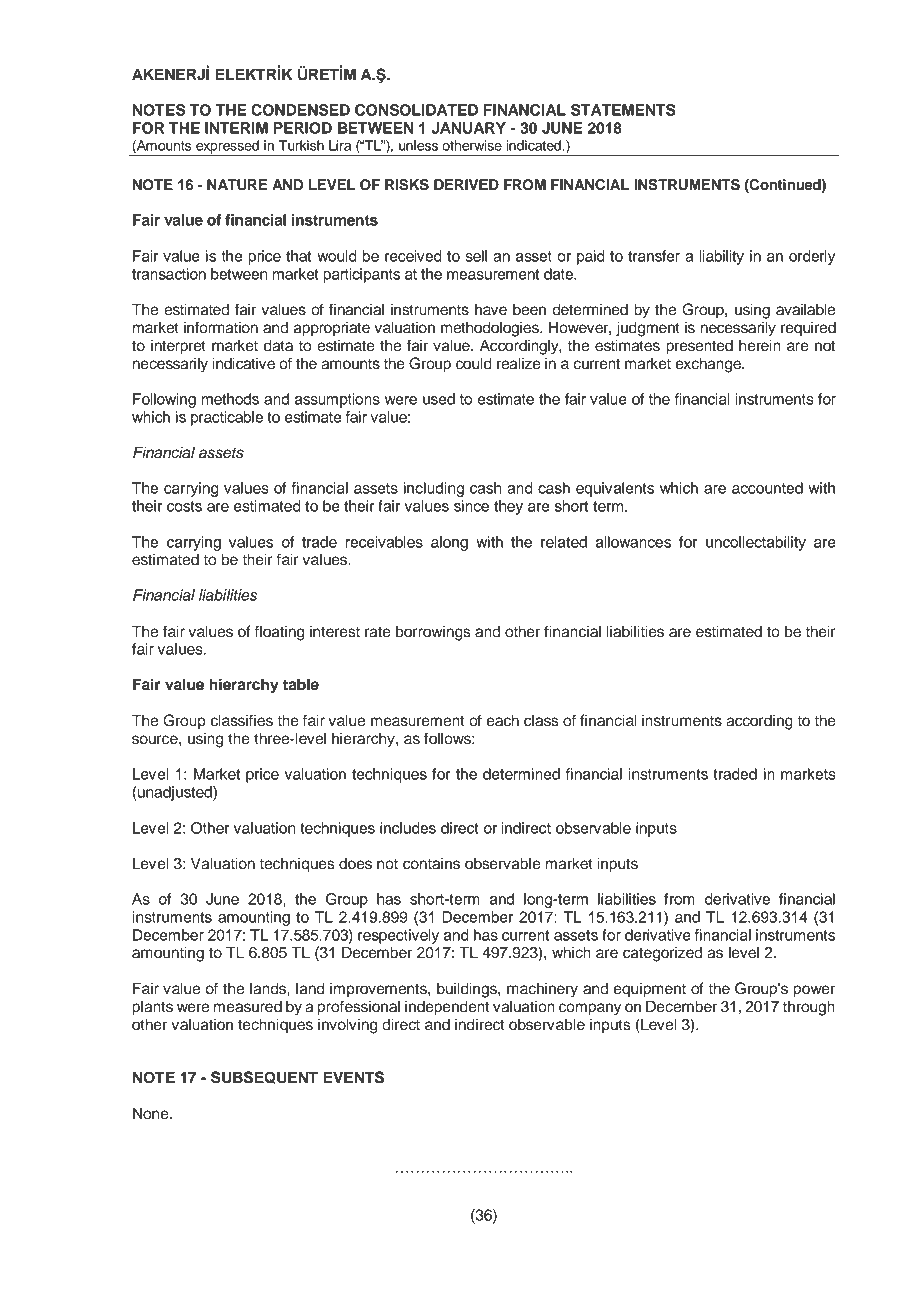 This screenshot has width=924, height=1308. What do you see at coordinates (227, 148) in the screenshot?
I see `expressed` at bounding box center [227, 148].
